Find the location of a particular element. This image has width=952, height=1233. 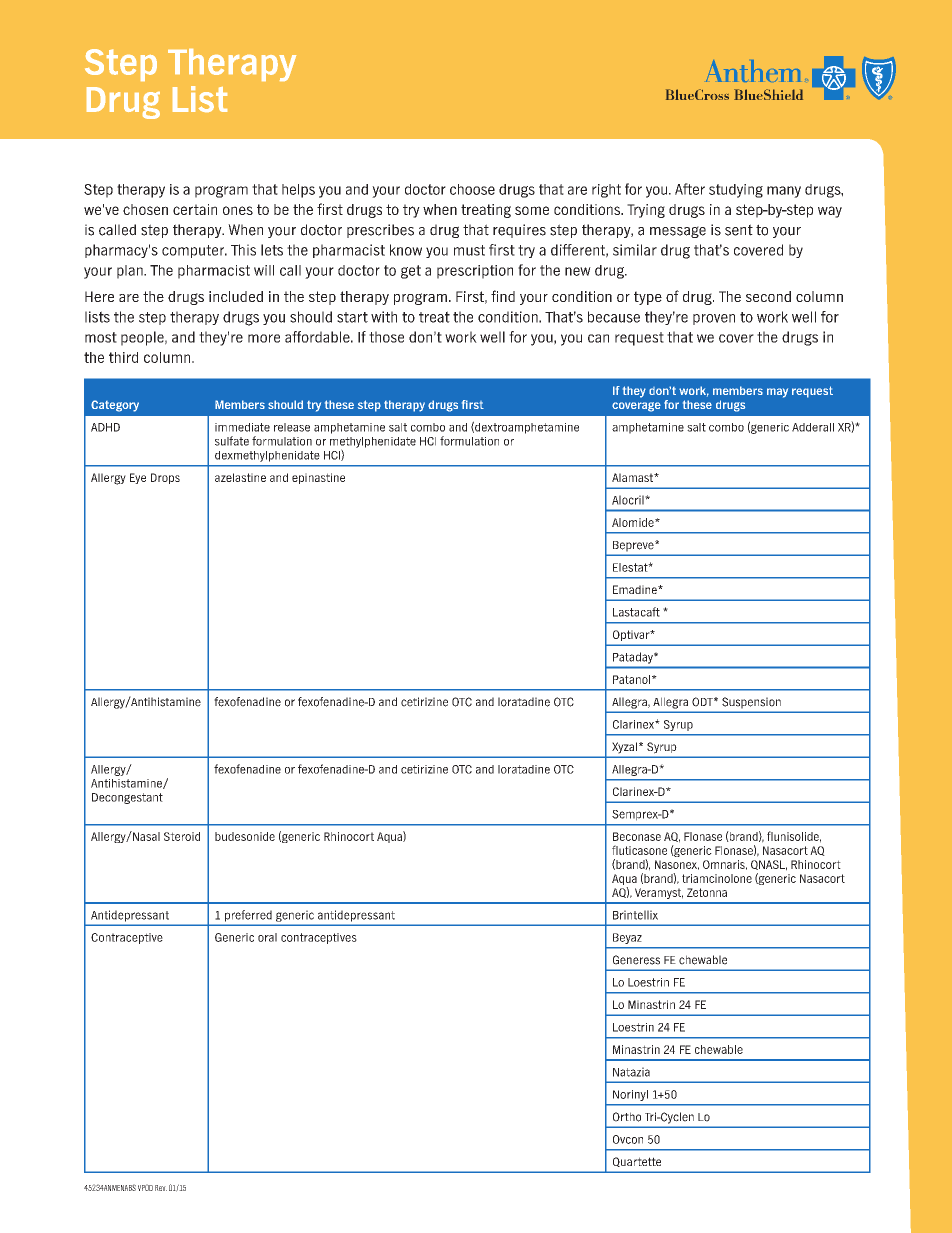

Suspension is located at coordinates (751, 702).
